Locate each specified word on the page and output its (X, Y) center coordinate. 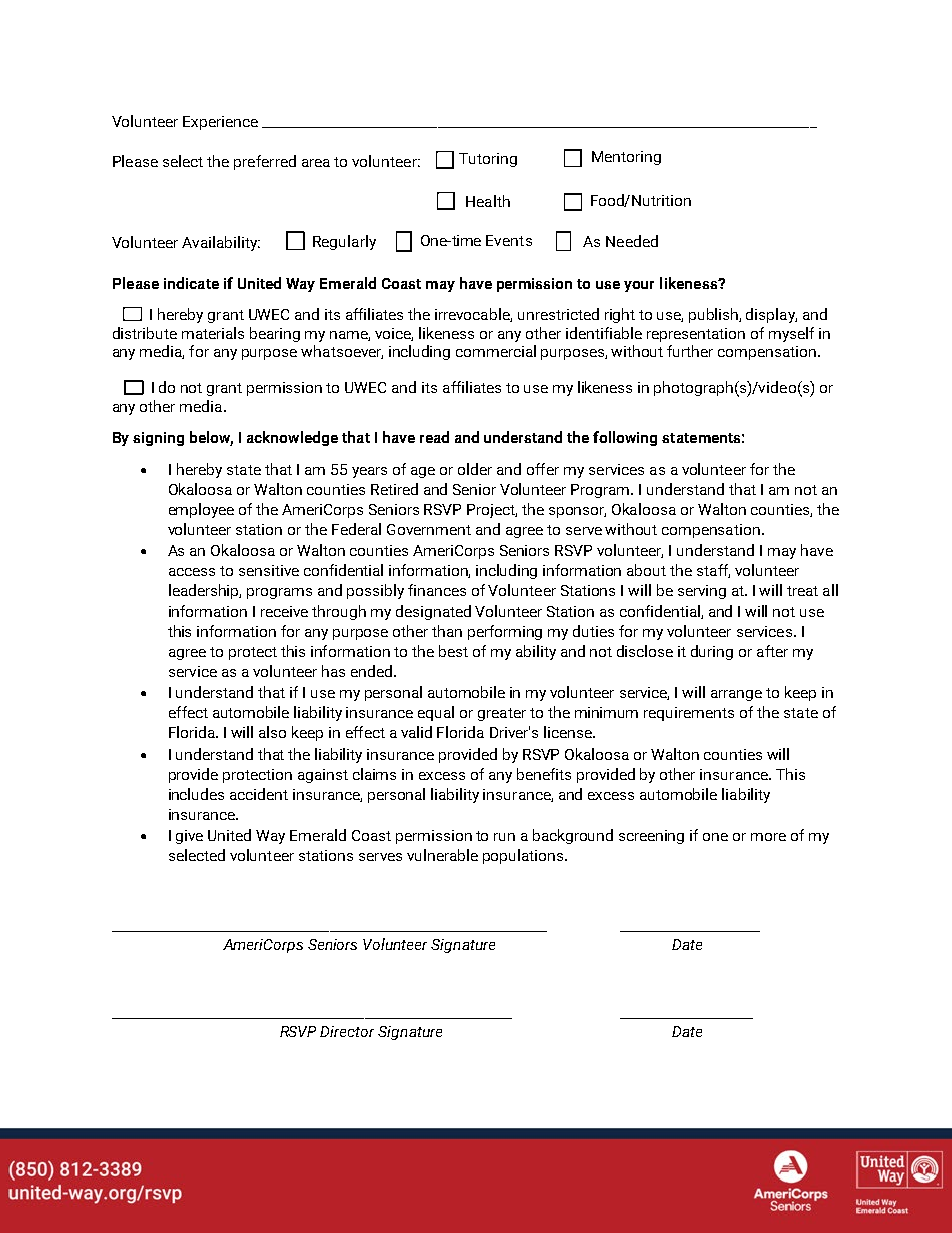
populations (524, 856)
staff (713, 571)
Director (347, 1031)
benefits (544, 774)
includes (196, 794)
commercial (496, 351)
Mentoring (626, 158)
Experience (220, 123)
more (768, 837)
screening (651, 837)
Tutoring (488, 160)
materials (213, 333)
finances (437, 590)
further (690, 351)
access (192, 572)
